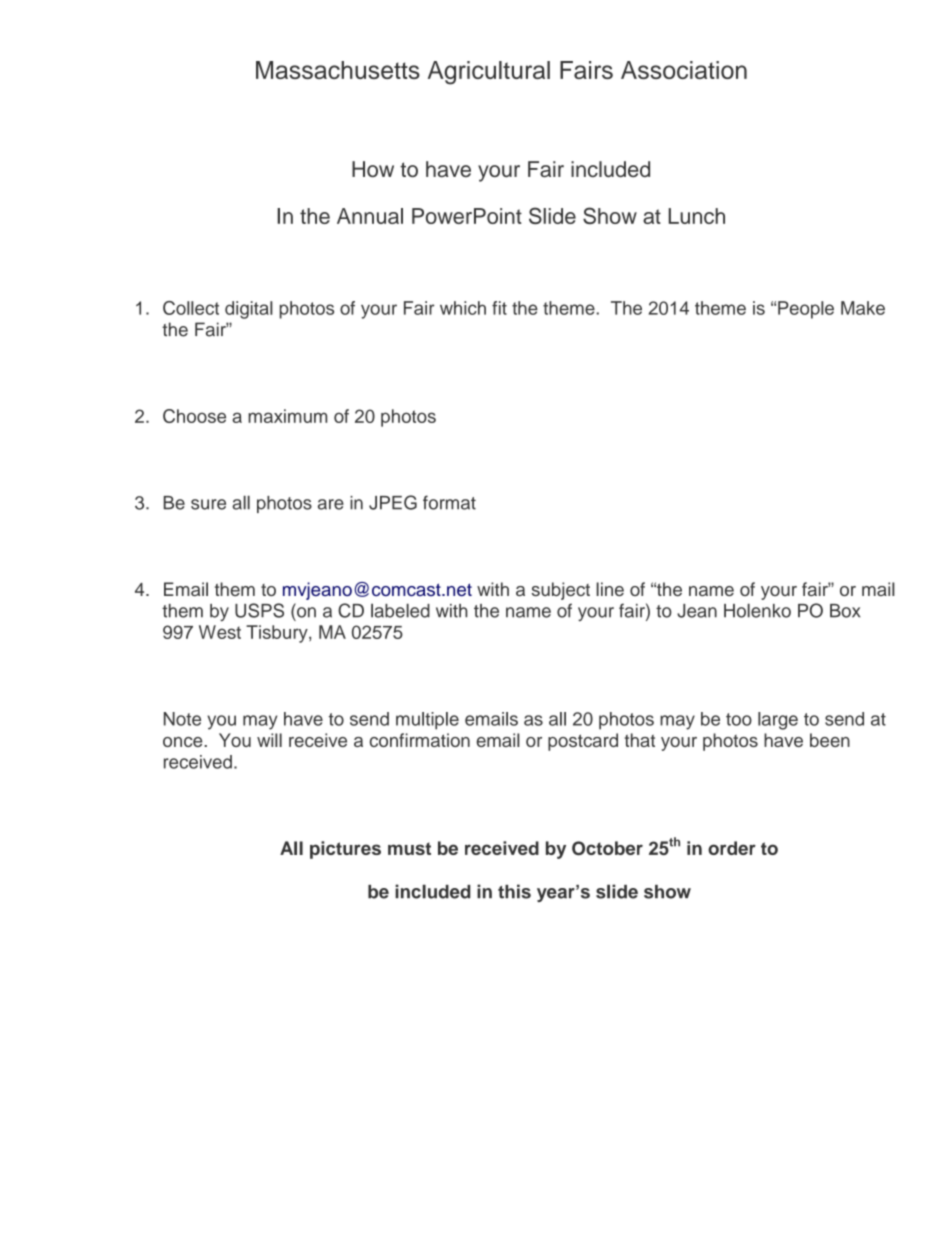 Image resolution: width=952 pixels, height=1233 pixels. Describe the element at coordinates (514, 891) in the screenshot. I see `this` at that location.
